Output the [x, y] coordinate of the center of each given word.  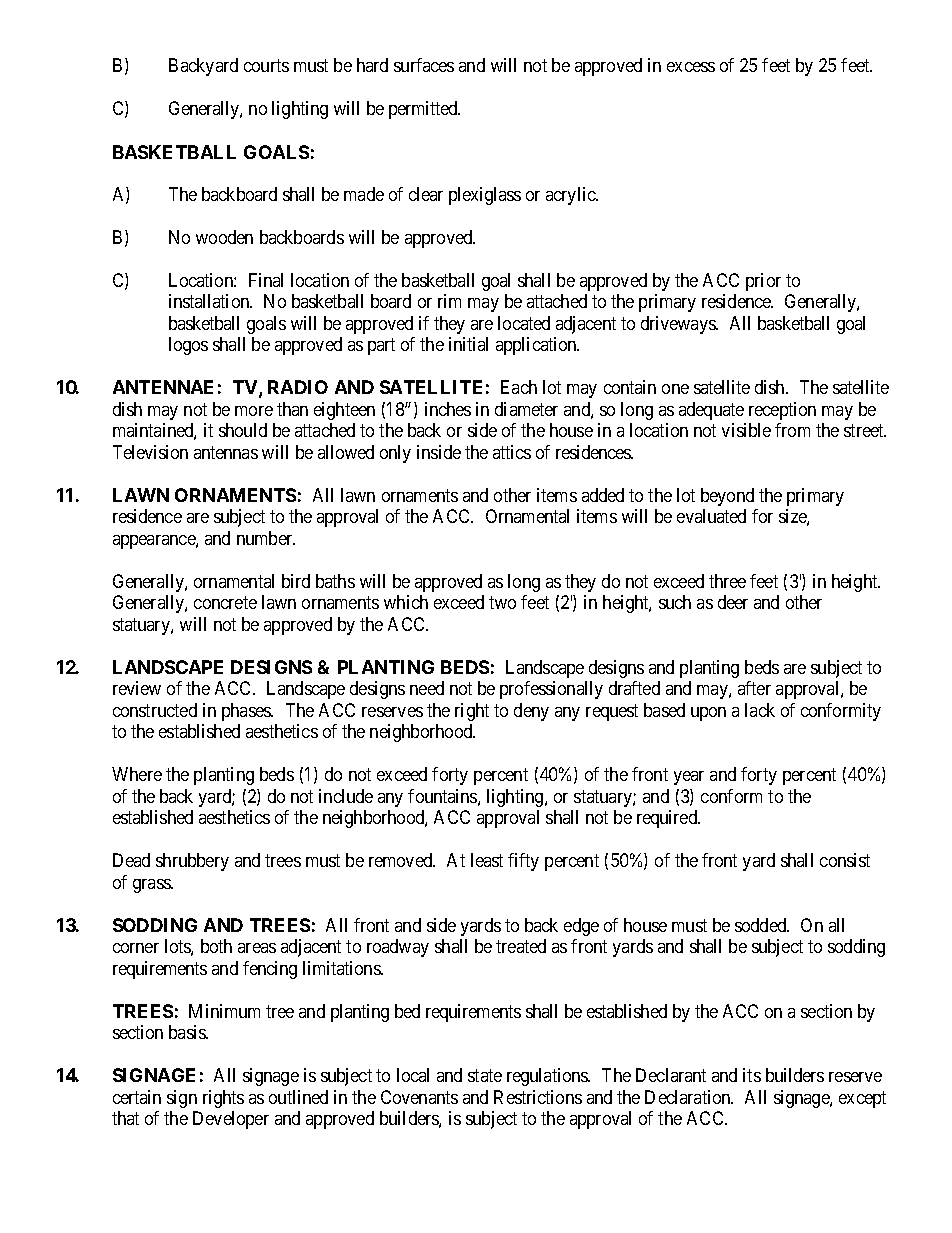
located [524, 323]
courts [266, 66]
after [754, 688]
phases [247, 712]
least [487, 860]
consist [845, 860]
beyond [727, 497]
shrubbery [192, 862]
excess [691, 67]
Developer [231, 1120]
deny [531, 712]
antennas [226, 452]
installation [210, 301]
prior [763, 282]
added [603, 495]
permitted [424, 110]
